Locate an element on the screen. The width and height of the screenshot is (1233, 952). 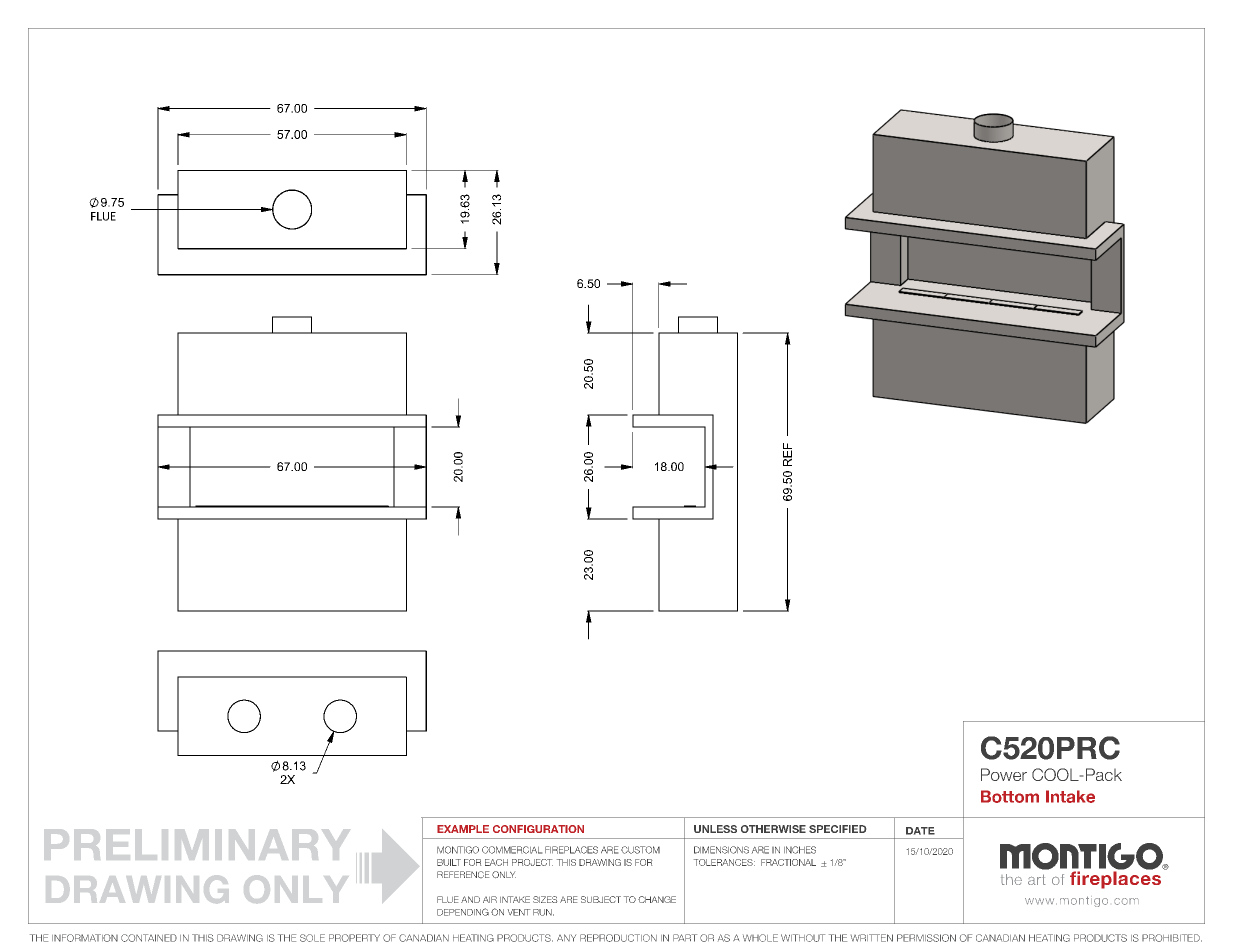
DATE is located at coordinates (920, 831).
